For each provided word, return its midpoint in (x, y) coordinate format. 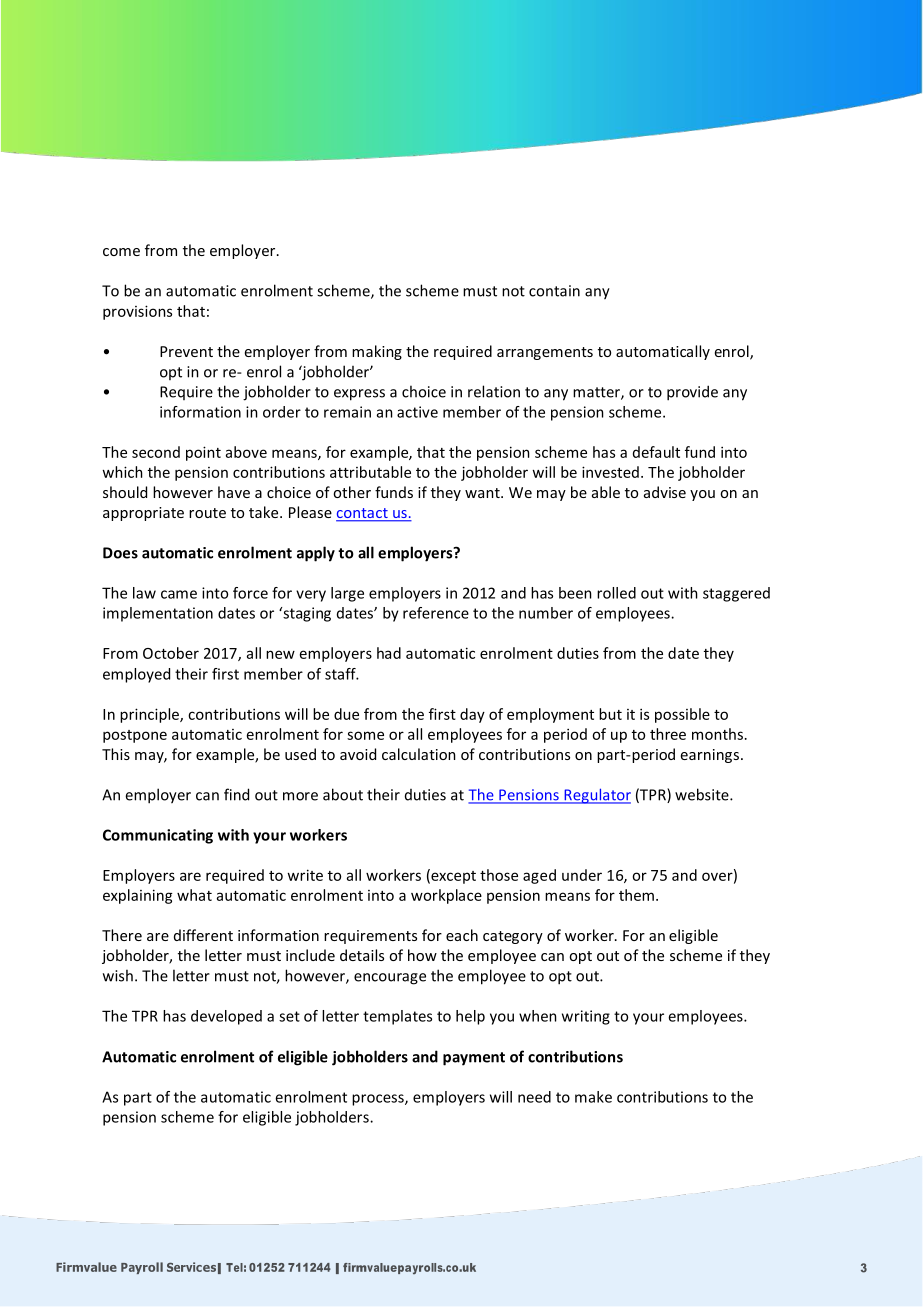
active (417, 412)
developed (226, 1017)
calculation (419, 754)
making (377, 352)
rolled (616, 593)
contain (554, 291)
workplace (446, 896)
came (179, 594)
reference (436, 613)
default (656, 452)
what (194, 895)
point (203, 453)
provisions (137, 312)
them (638, 895)
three (668, 734)
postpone (135, 736)
